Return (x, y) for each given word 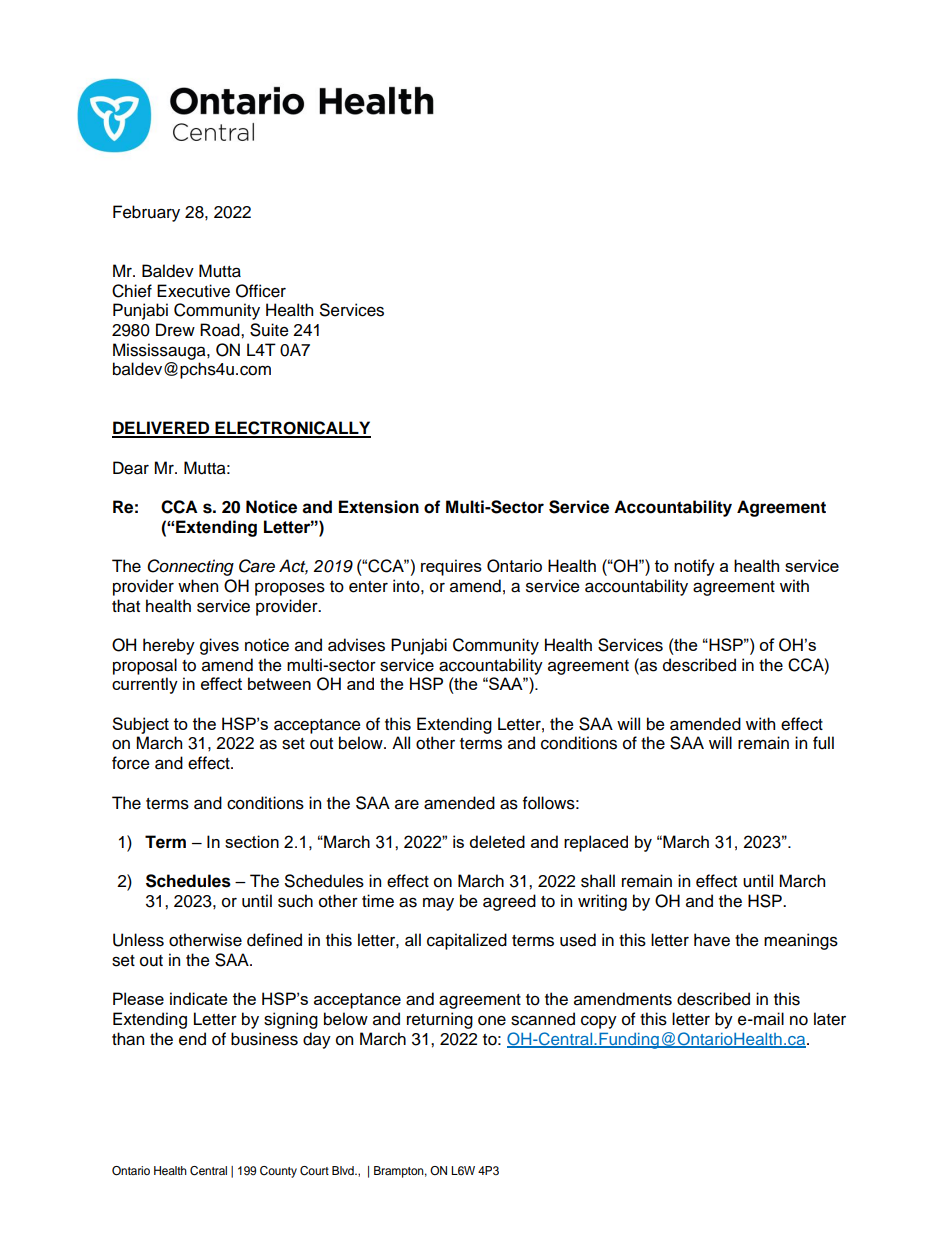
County (278, 1172)
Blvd (344, 1170)
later (830, 1019)
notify (694, 567)
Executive (193, 291)
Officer (261, 291)
